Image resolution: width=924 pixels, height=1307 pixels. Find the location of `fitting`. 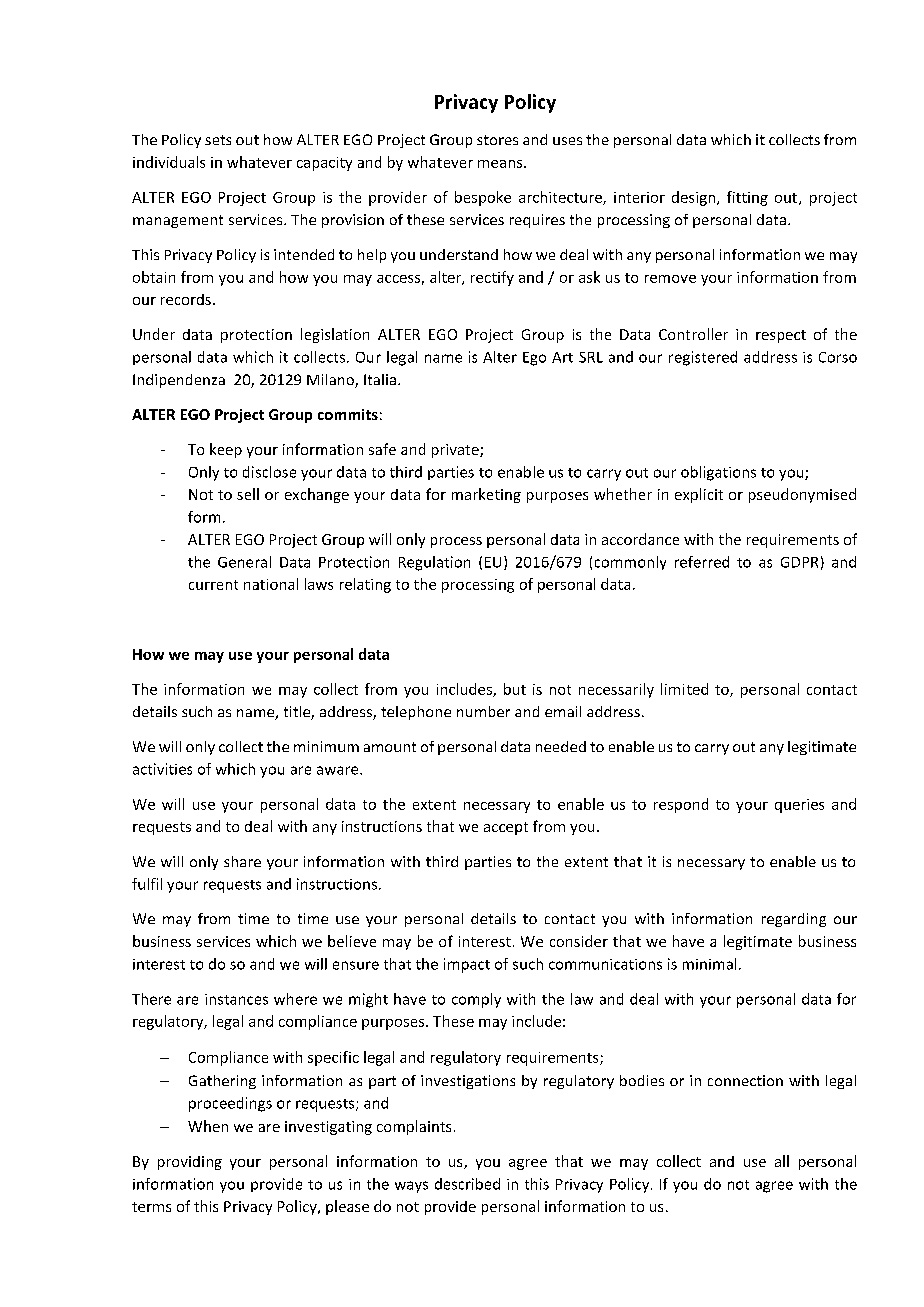

fitting is located at coordinates (747, 198).
